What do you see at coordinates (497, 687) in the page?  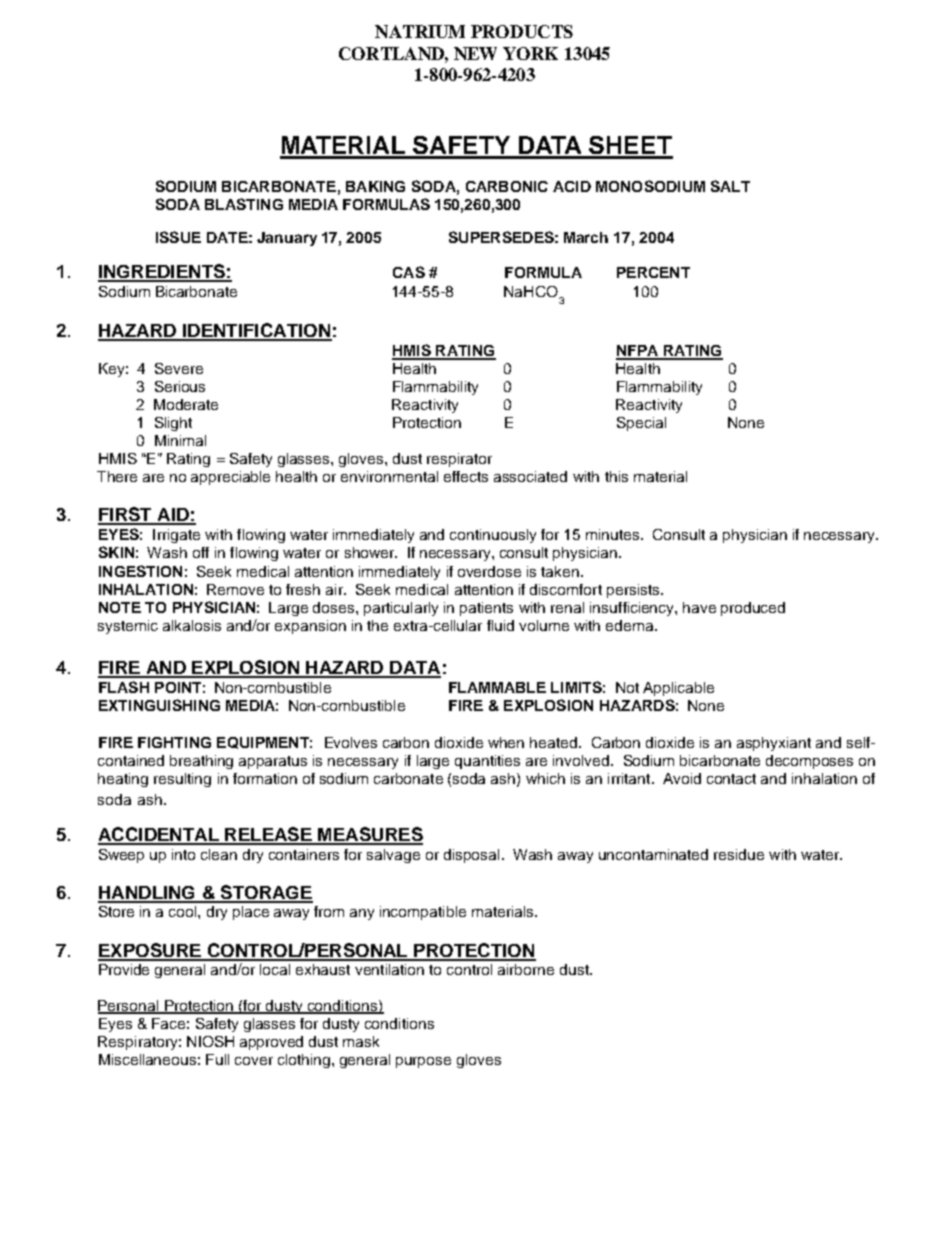 I see `FLAMMABLE` at bounding box center [497, 687].
